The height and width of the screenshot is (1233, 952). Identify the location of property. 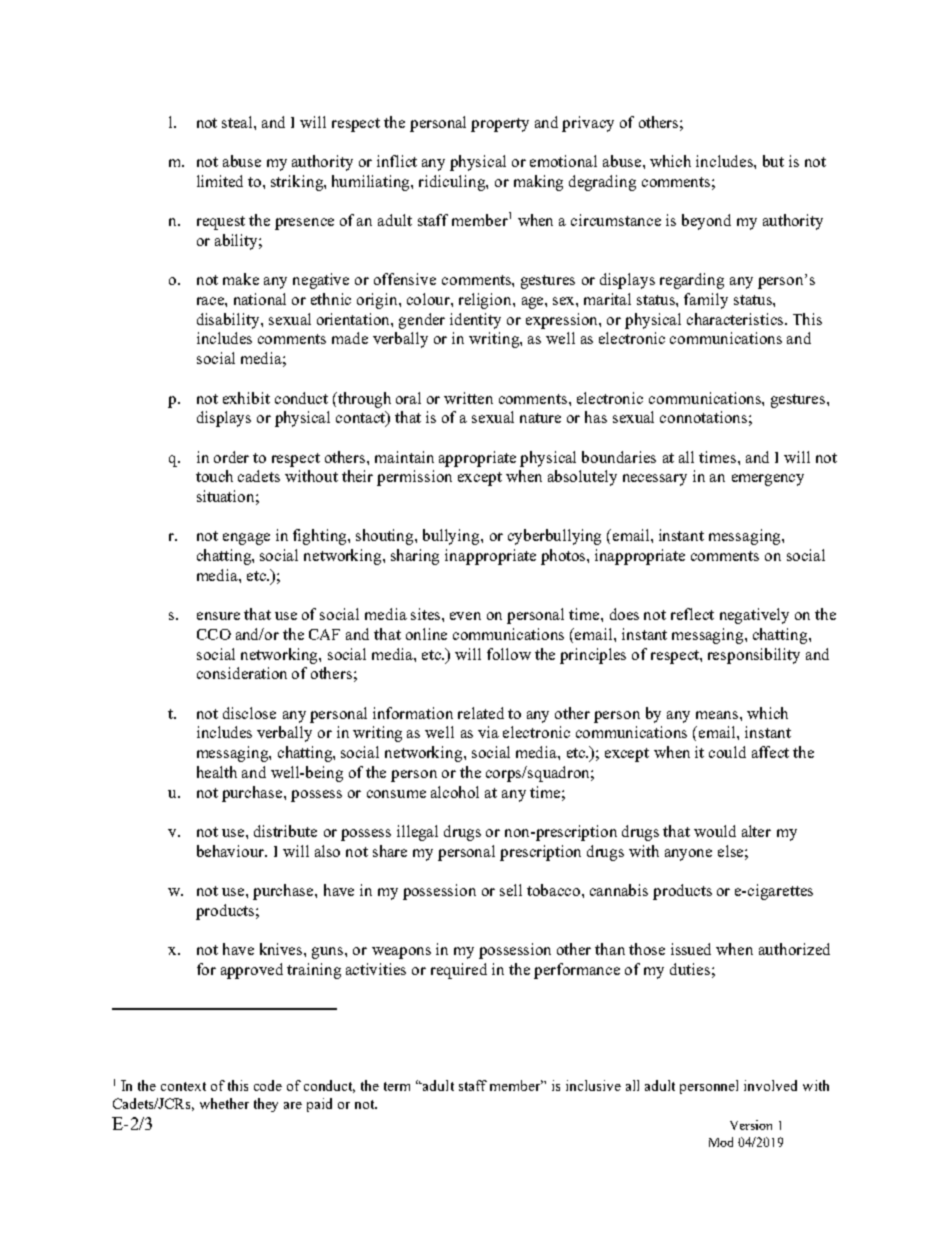
(500, 125).
